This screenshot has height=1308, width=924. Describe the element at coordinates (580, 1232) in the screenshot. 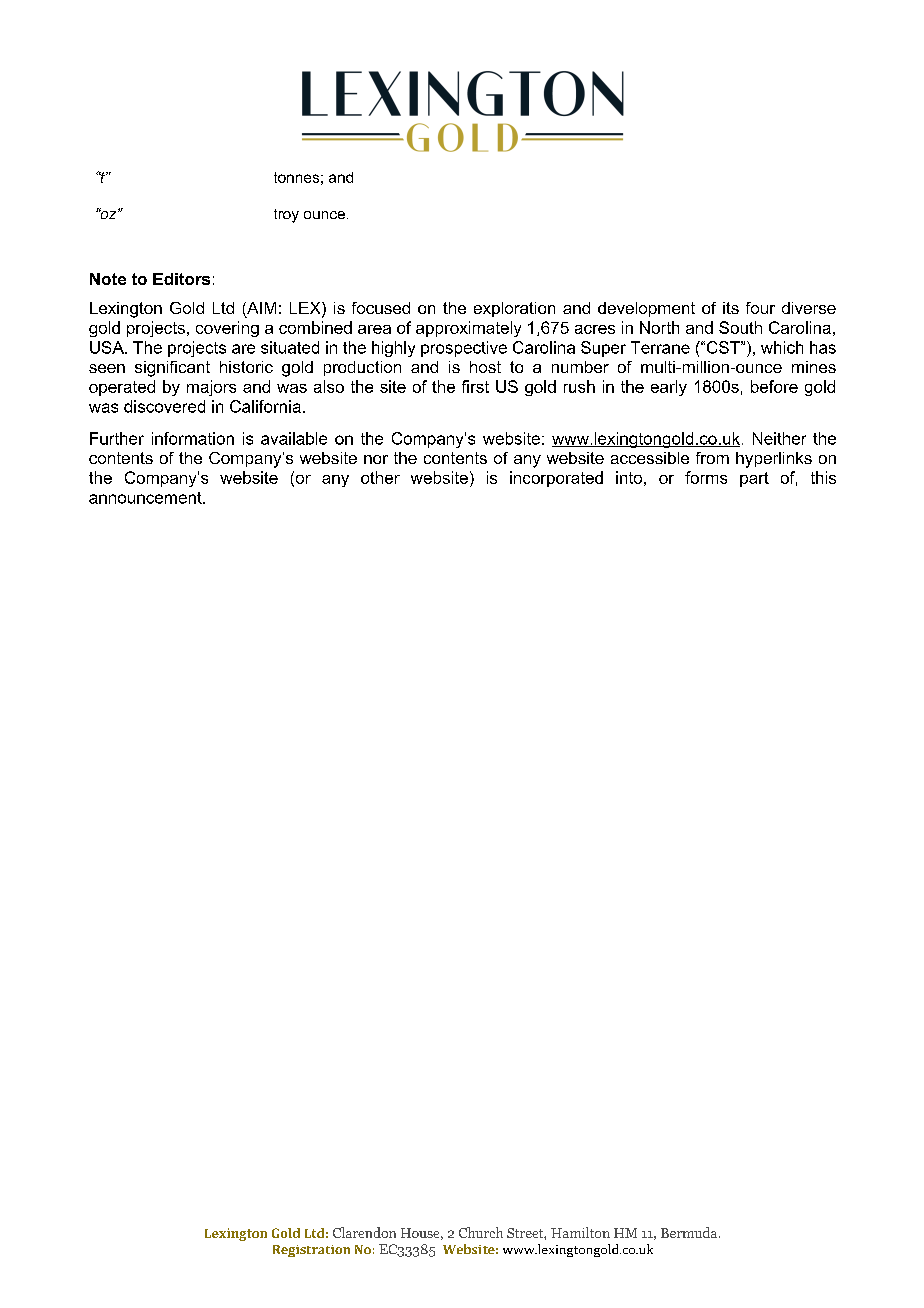

I see `Hamilton` at that location.
